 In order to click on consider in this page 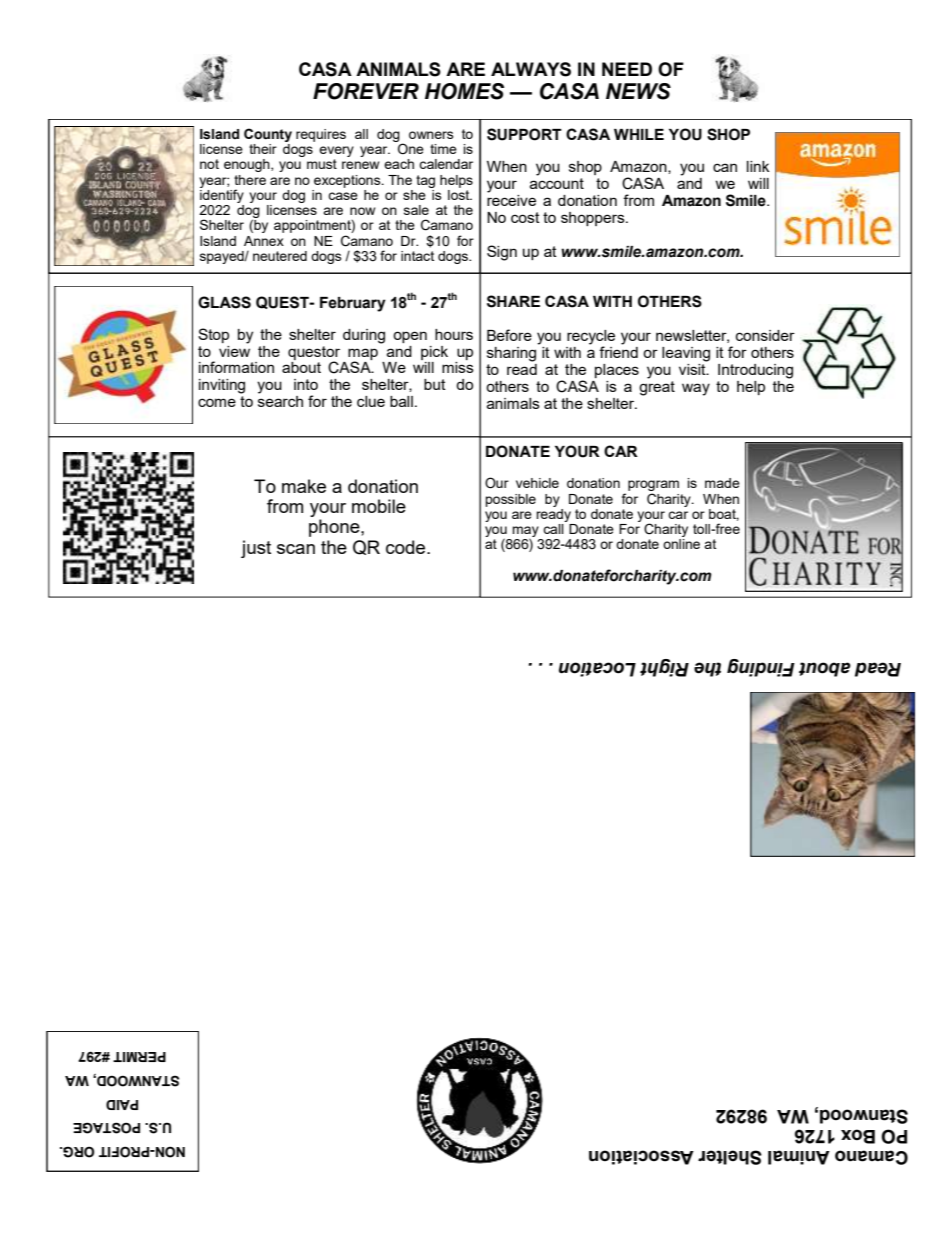, I will do `click(765, 335)`.
